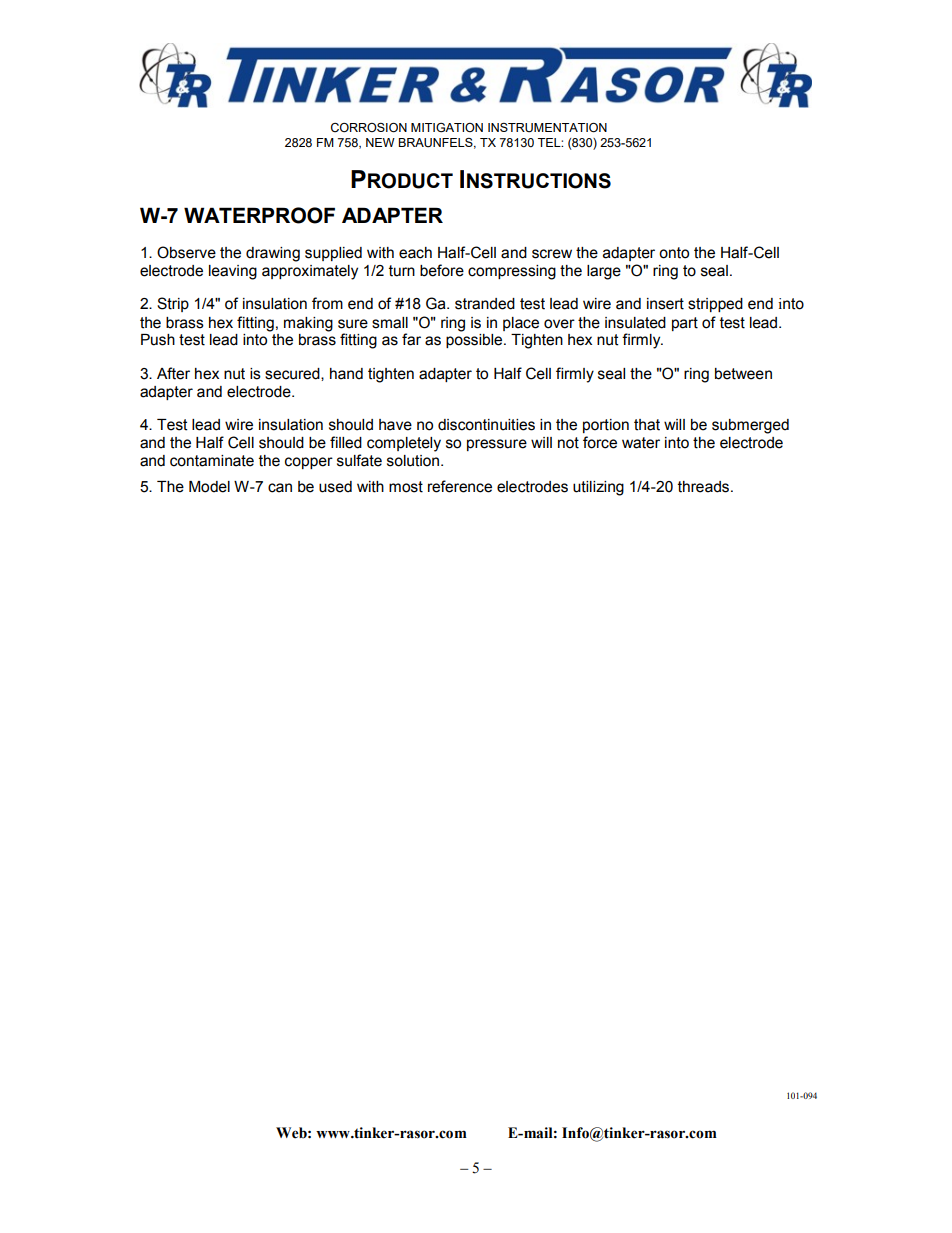 The height and width of the screenshot is (1233, 952). Describe the element at coordinates (485, 304) in the screenshot. I see `stranded` at that location.
